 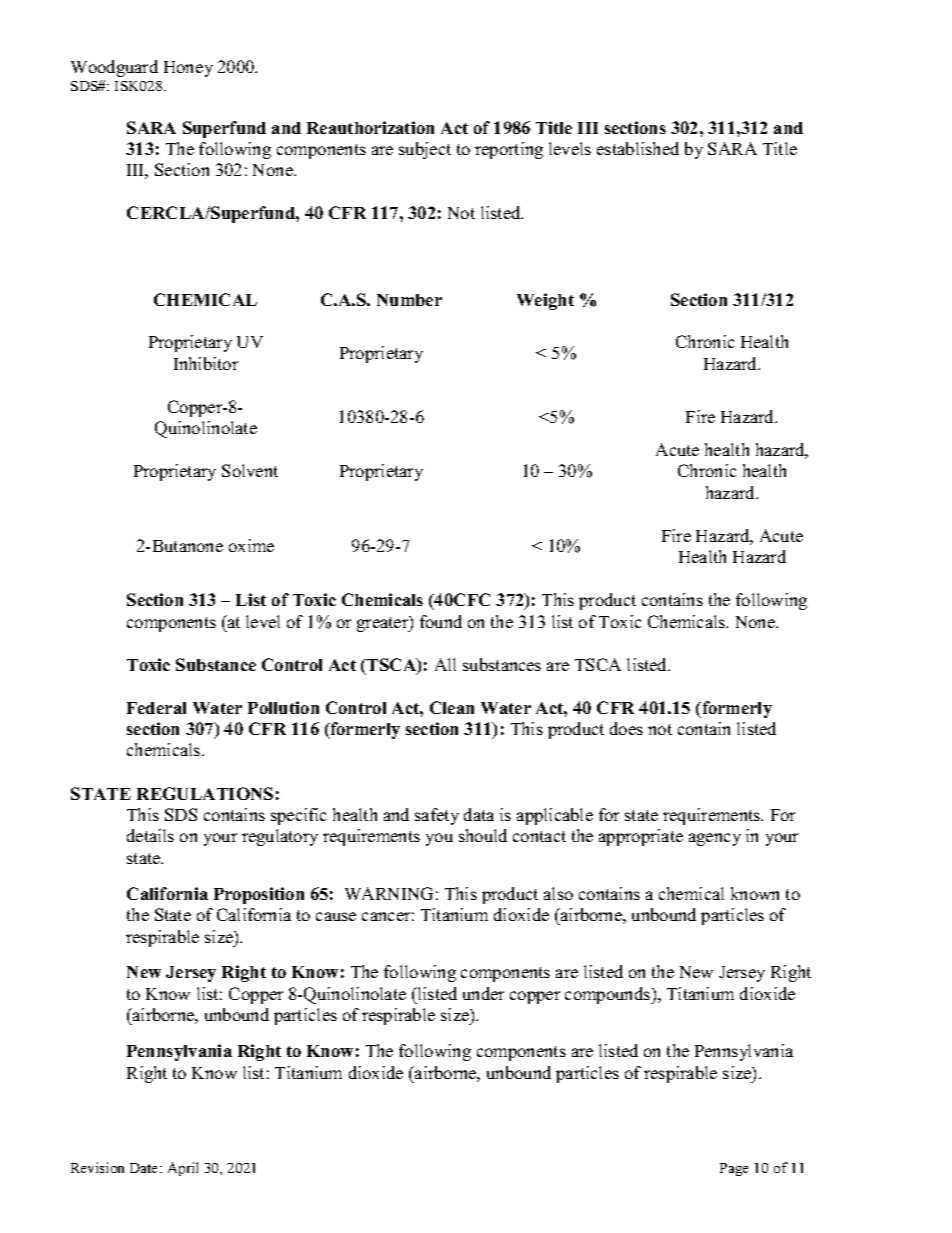 What do you see at coordinates (156, 708) in the screenshot?
I see `Federal` at bounding box center [156, 708].
